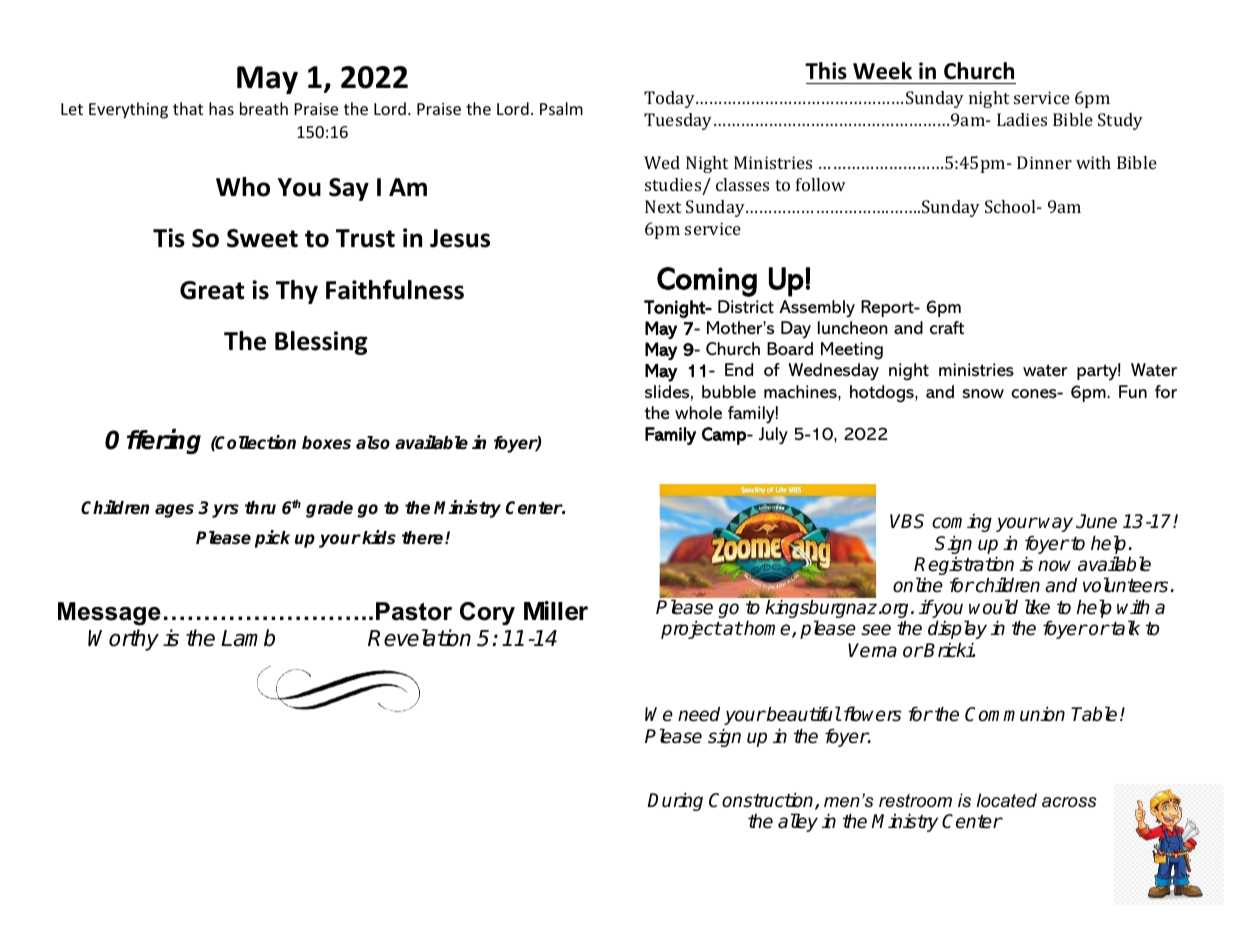  Describe the element at coordinates (947, 328) in the screenshot. I see `craft` at that location.
